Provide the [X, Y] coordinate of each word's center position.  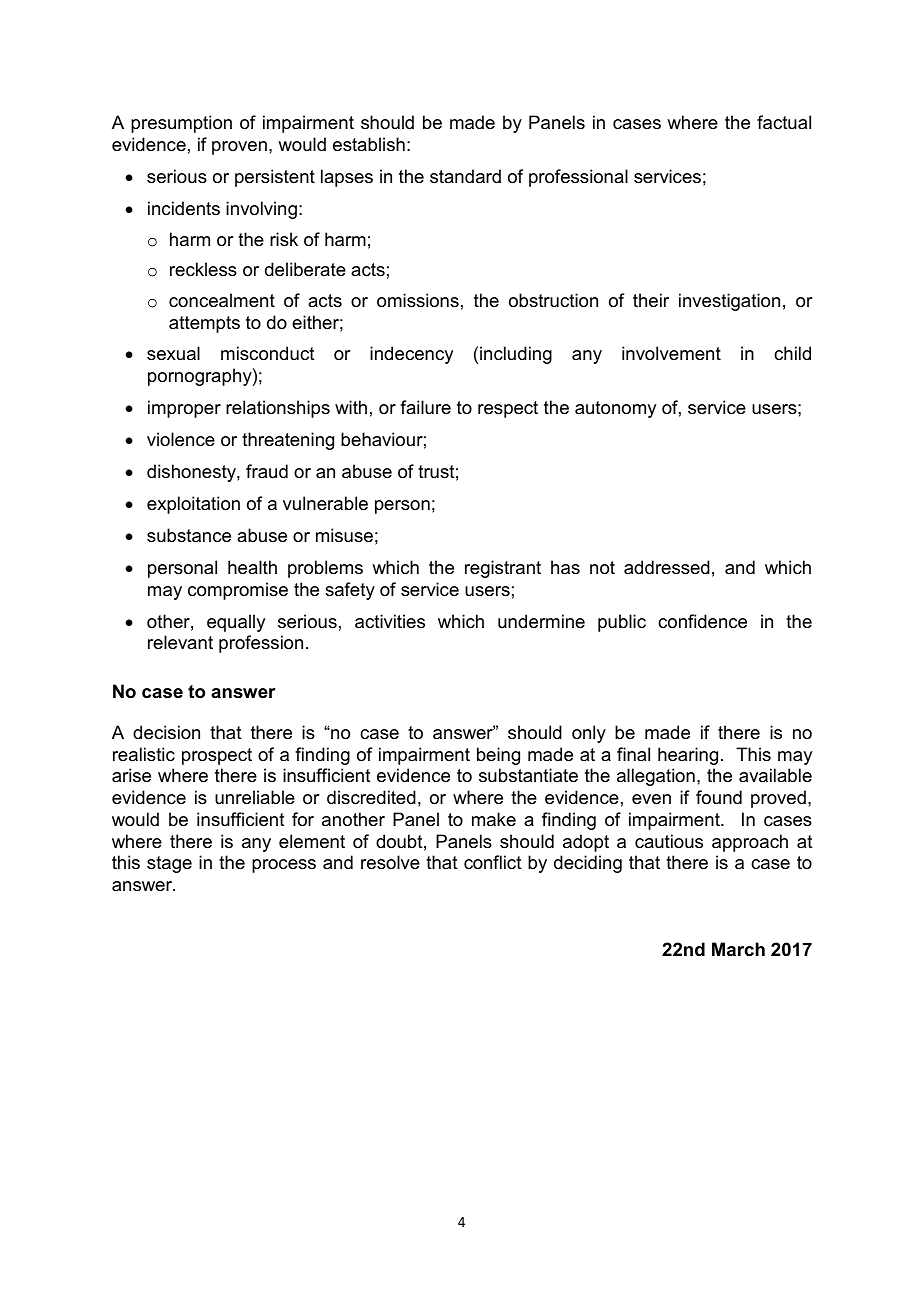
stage [169, 864]
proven [239, 148]
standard [465, 176]
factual [784, 122]
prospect [217, 756]
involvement [671, 353]
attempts [204, 324]
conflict [493, 862]
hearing [688, 756]
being [498, 756]
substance [189, 535]
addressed [667, 567]
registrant [503, 569]
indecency [411, 355]
